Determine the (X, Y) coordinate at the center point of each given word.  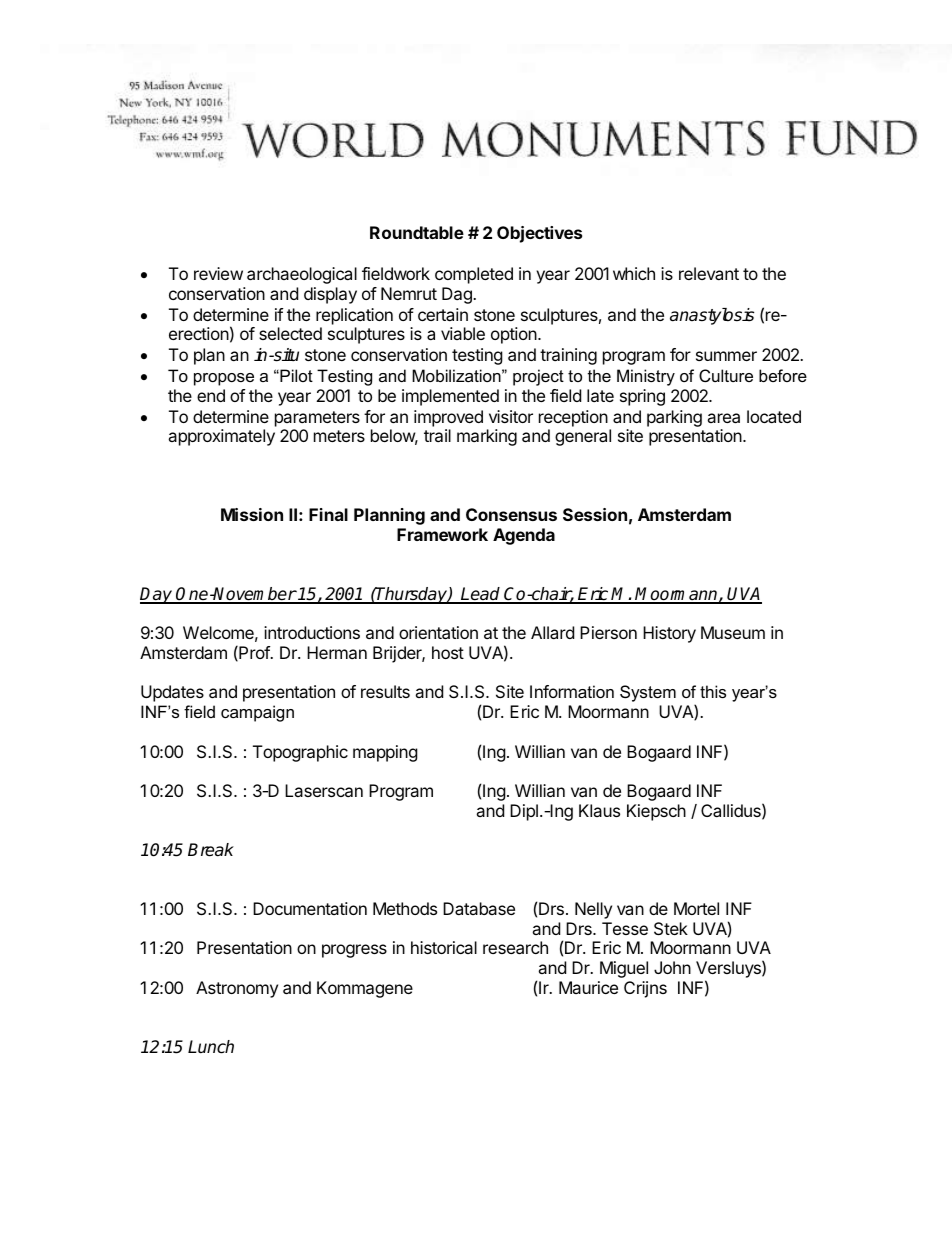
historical (444, 947)
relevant (709, 273)
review (218, 273)
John (672, 967)
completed (474, 275)
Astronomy (237, 989)
